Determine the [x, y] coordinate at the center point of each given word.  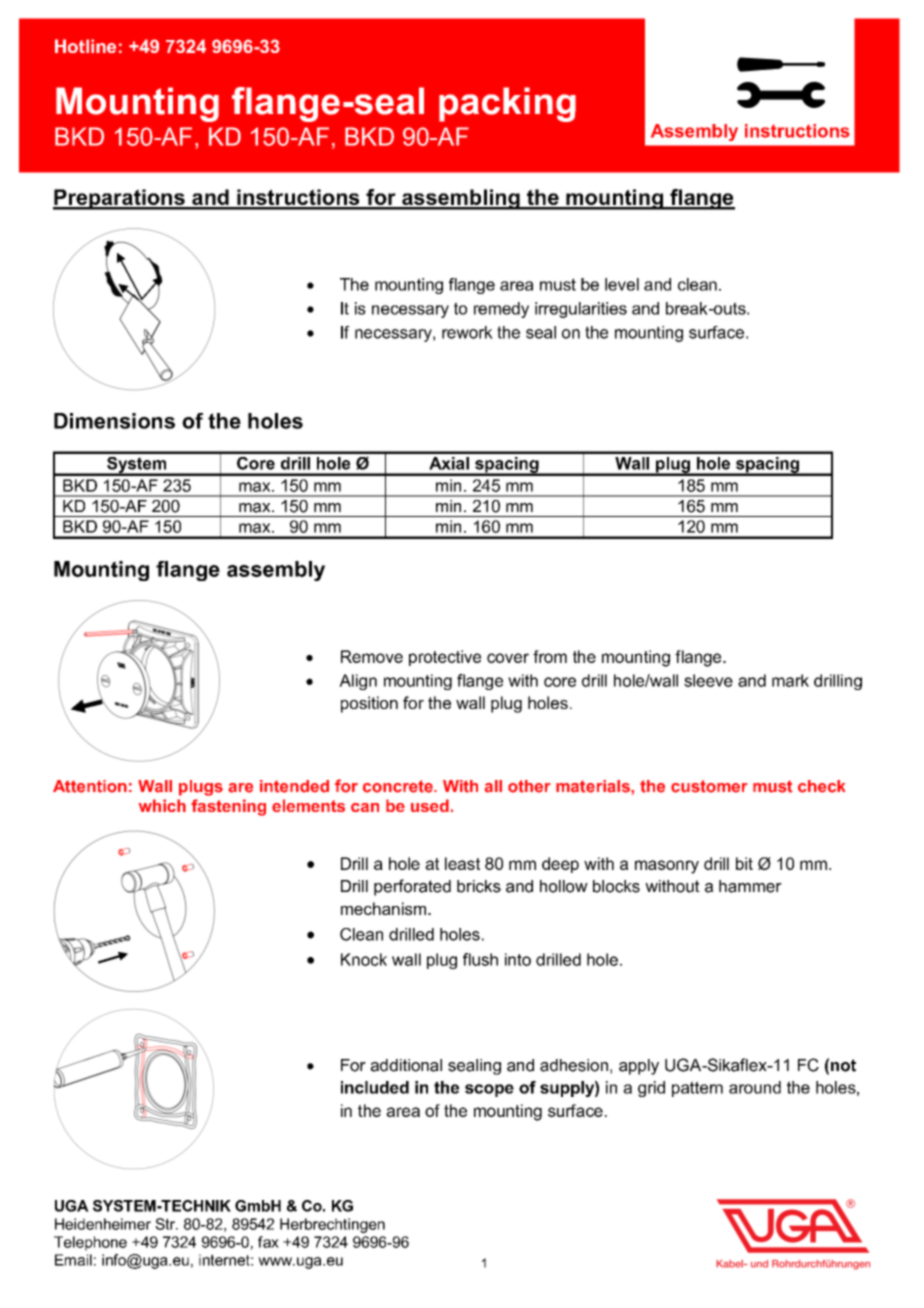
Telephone [90, 1243]
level [622, 284]
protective [445, 658]
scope [489, 1090]
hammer [750, 886]
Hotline [85, 46]
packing [507, 104]
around [755, 1087]
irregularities [581, 310]
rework [467, 332]
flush [480, 959]
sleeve [708, 680]
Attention [90, 786]
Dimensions [114, 421]
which [162, 805]
